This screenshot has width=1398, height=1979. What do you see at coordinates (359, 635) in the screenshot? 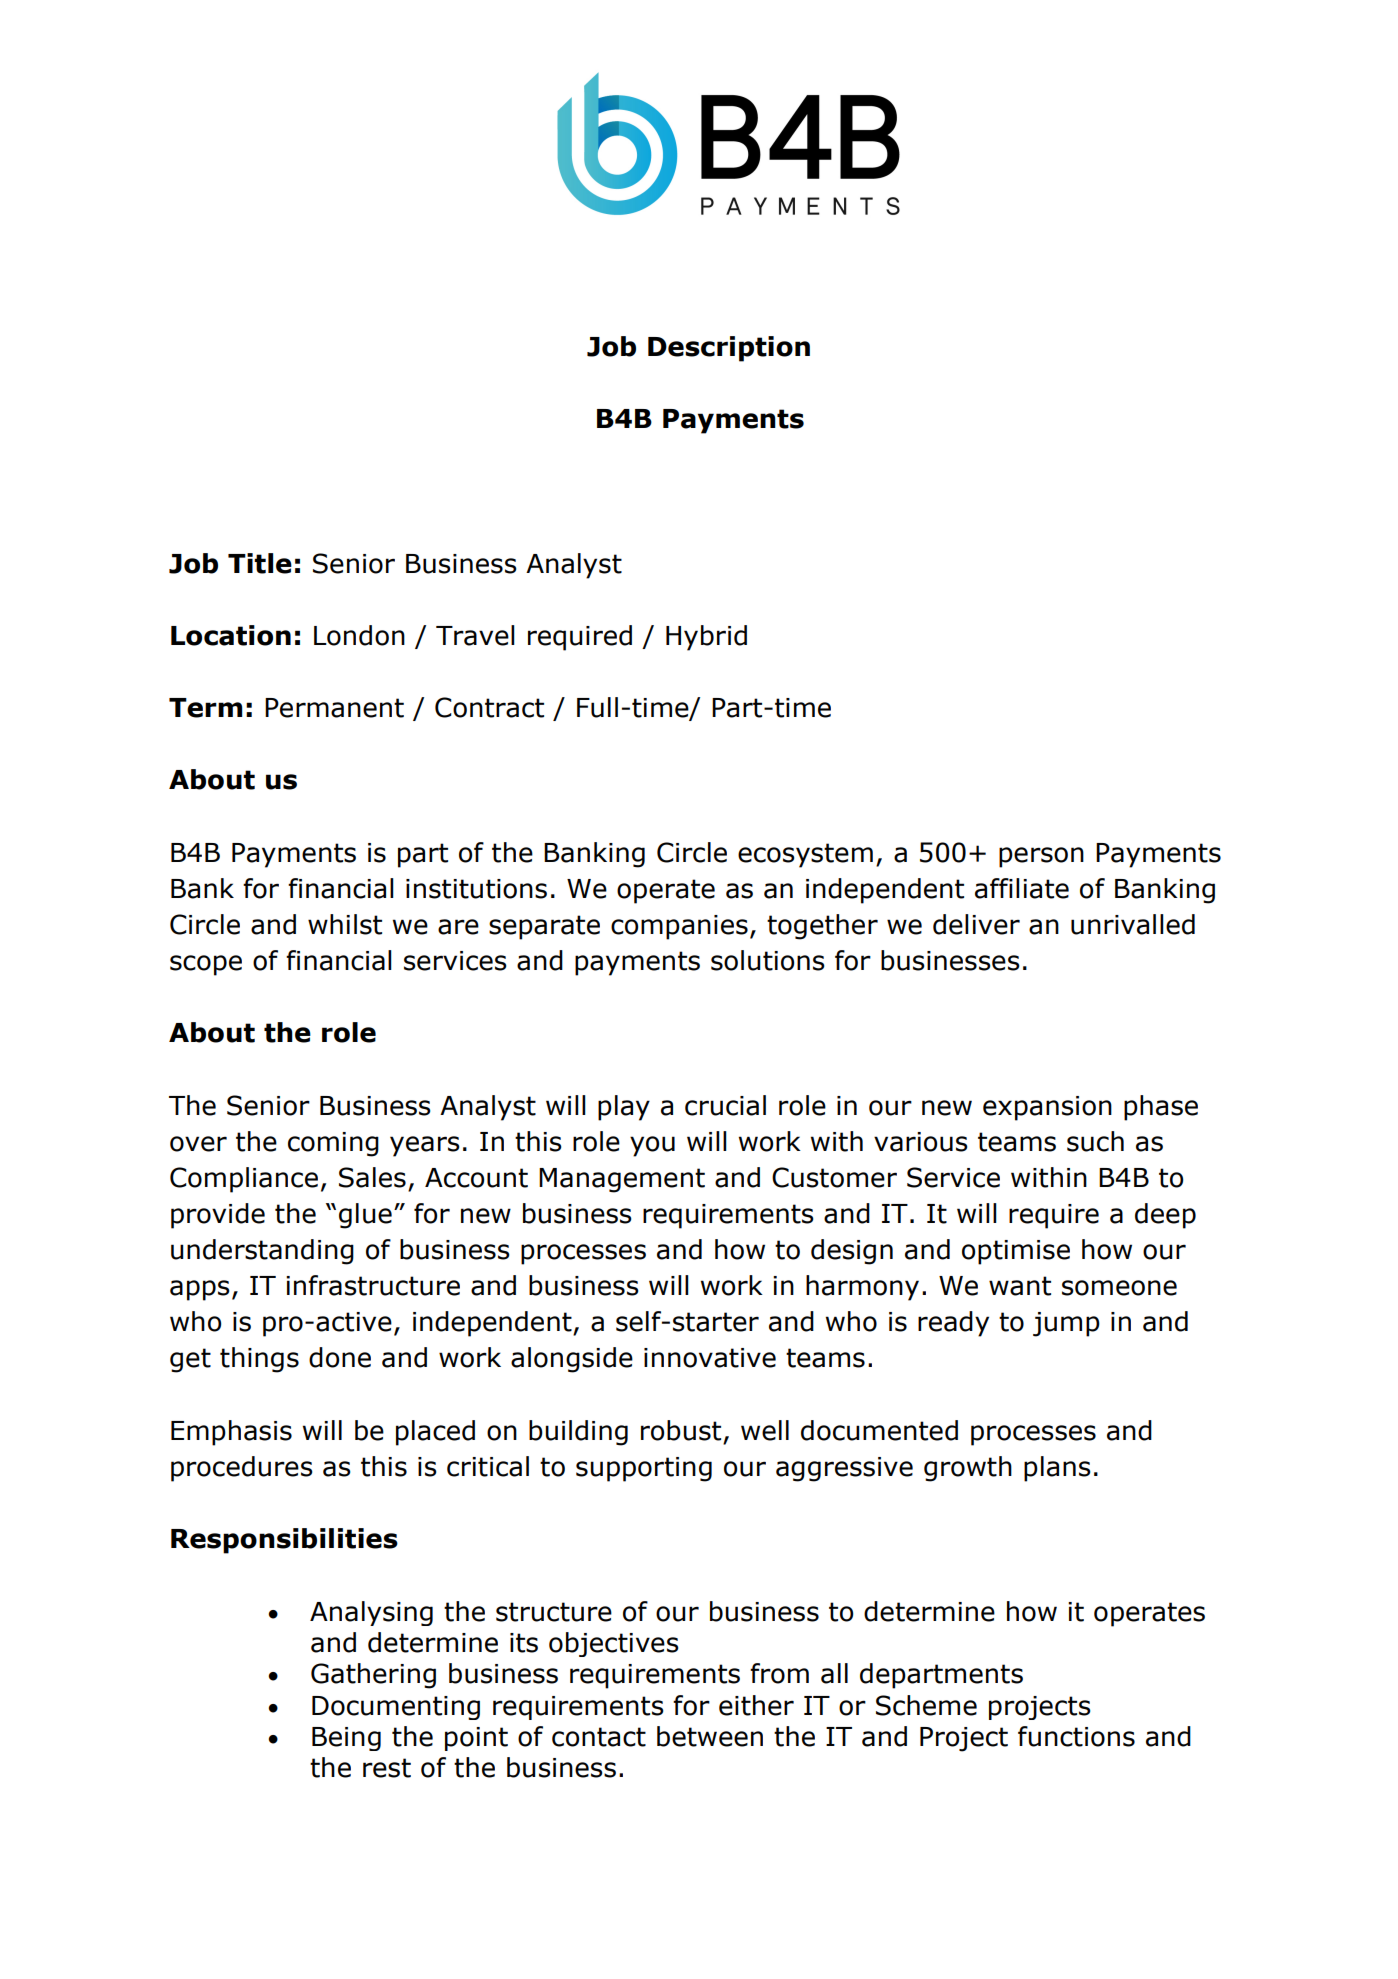
I see `London` at bounding box center [359, 635].
